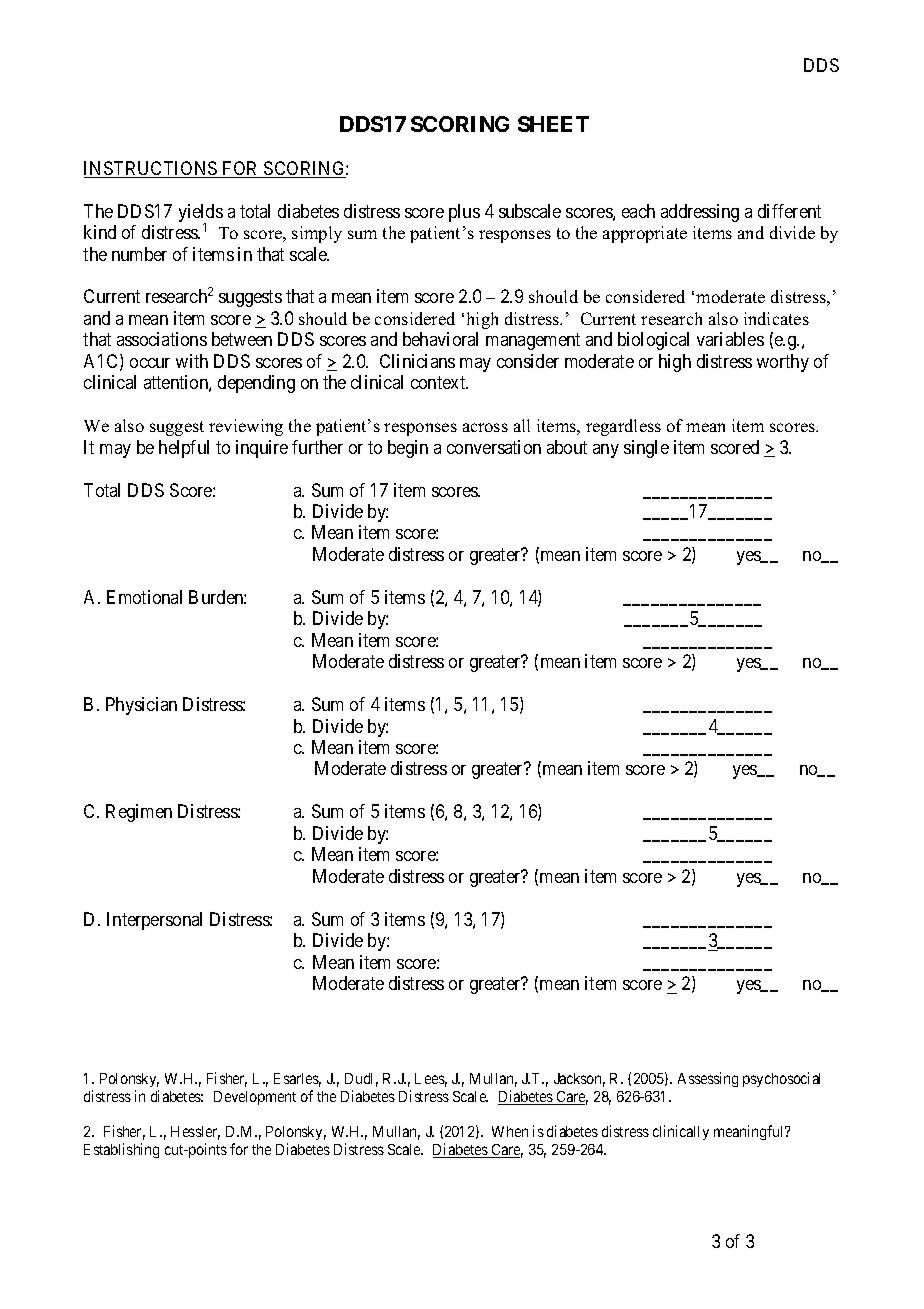 The width and height of the page is (924, 1309). I want to click on INSTRUCTIONS, so click(152, 169).
